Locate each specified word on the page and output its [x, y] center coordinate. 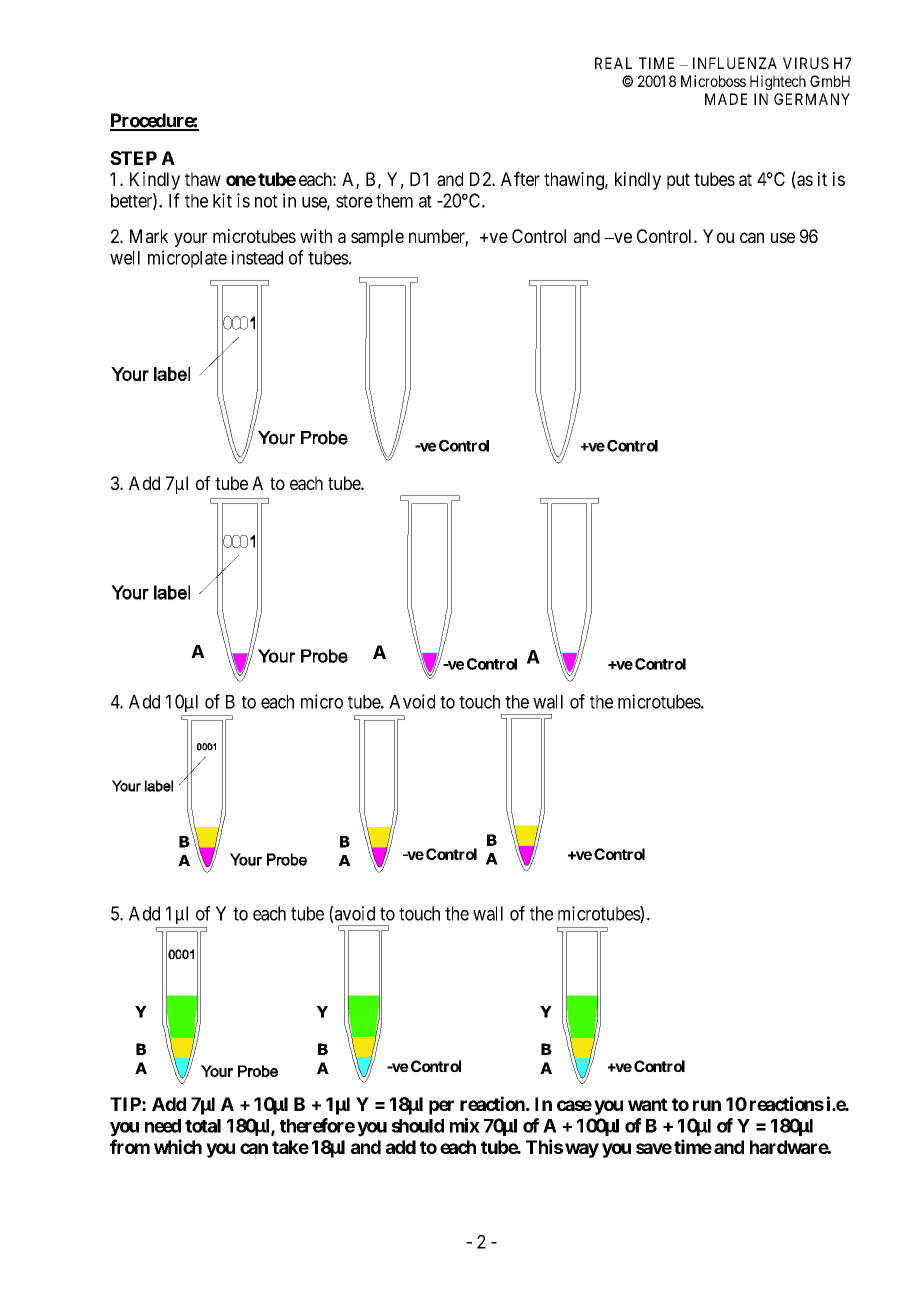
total [203, 1126]
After [520, 178]
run [707, 1105]
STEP [133, 158]
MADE [726, 99]
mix [465, 1125]
